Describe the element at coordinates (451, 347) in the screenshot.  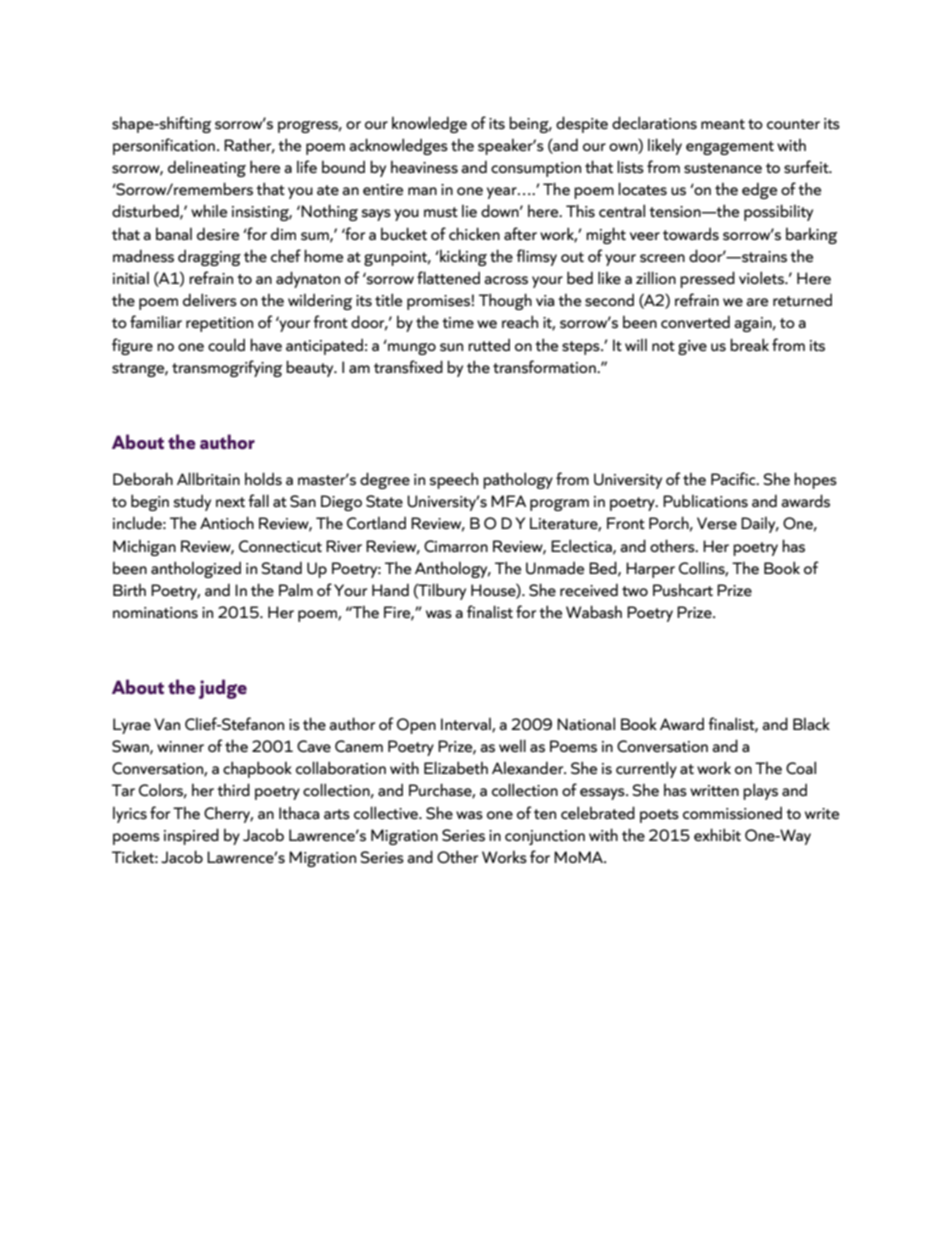
I see `sun` at that location.
